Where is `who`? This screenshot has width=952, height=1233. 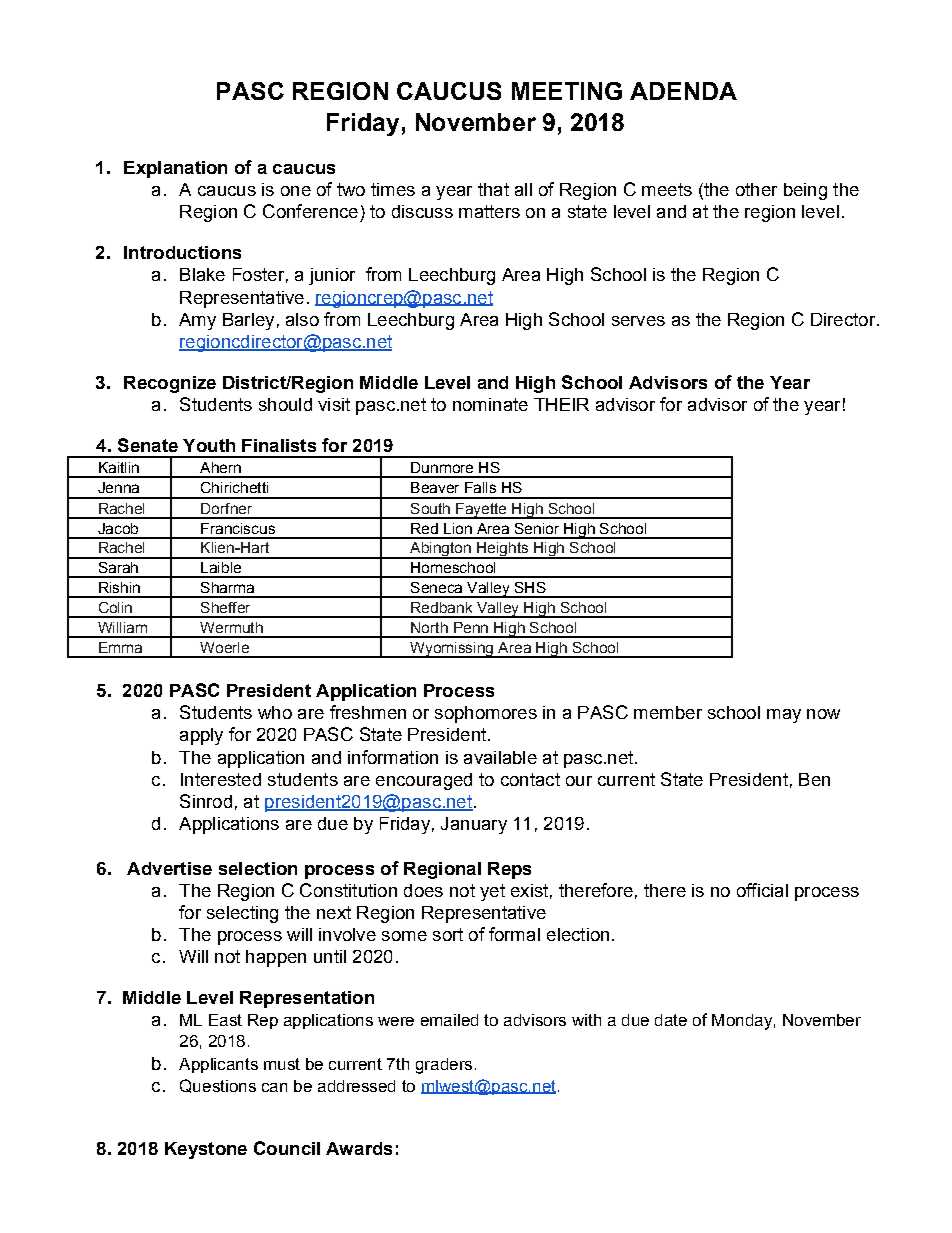
who is located at coordinates (275, 712).
